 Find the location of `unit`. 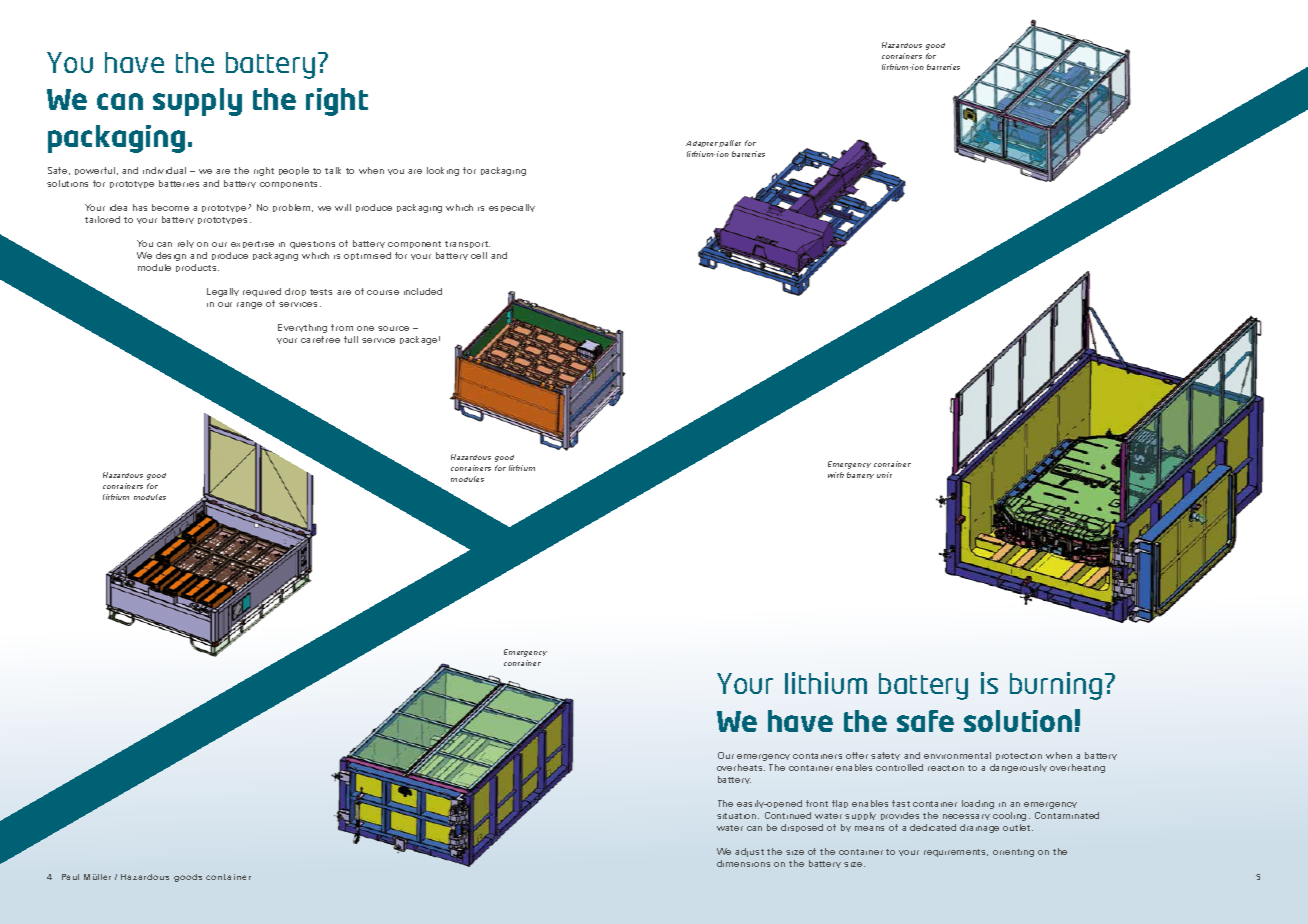

unit is located at coordinates (884, 475).
